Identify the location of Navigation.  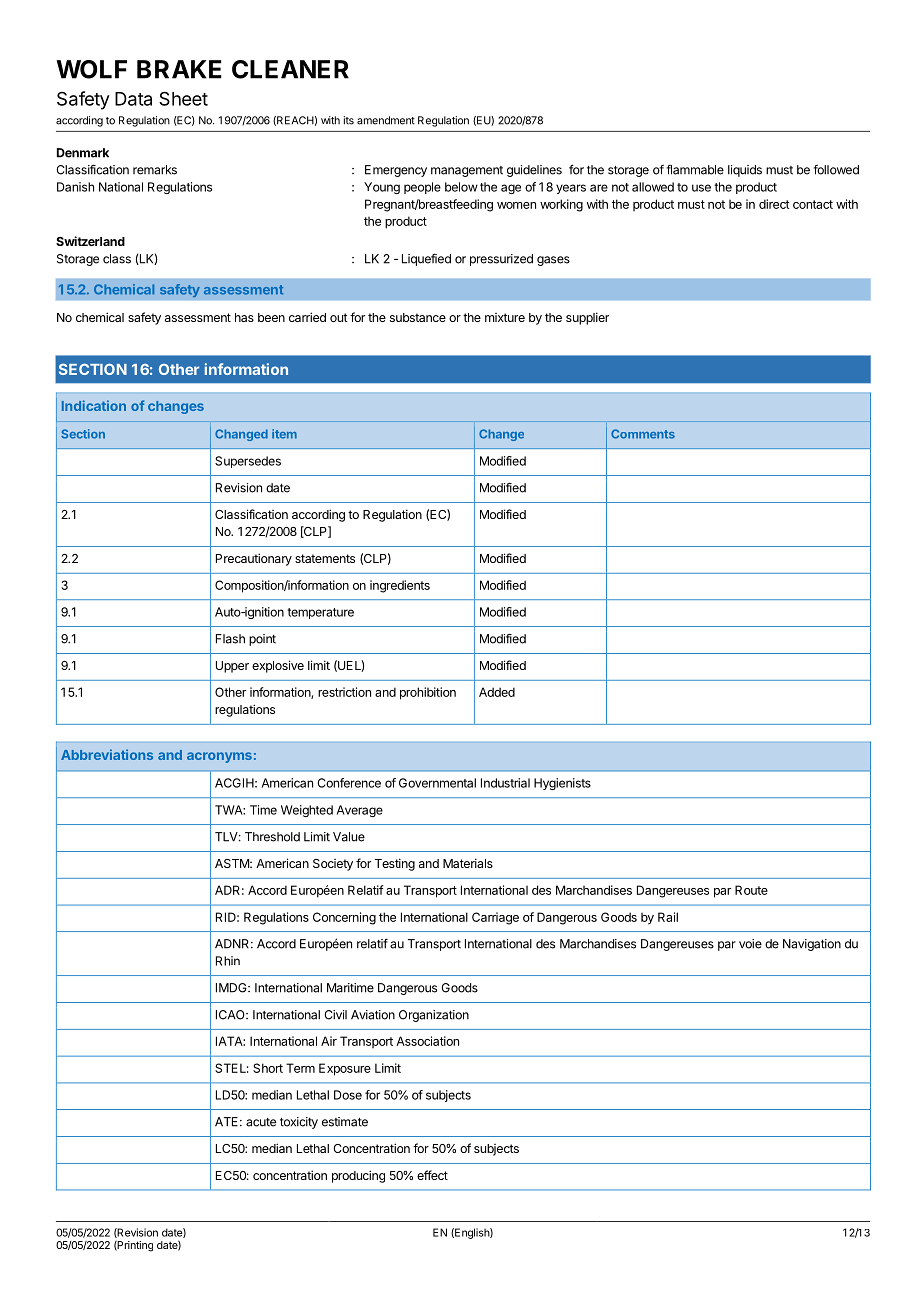
(812, 945).
